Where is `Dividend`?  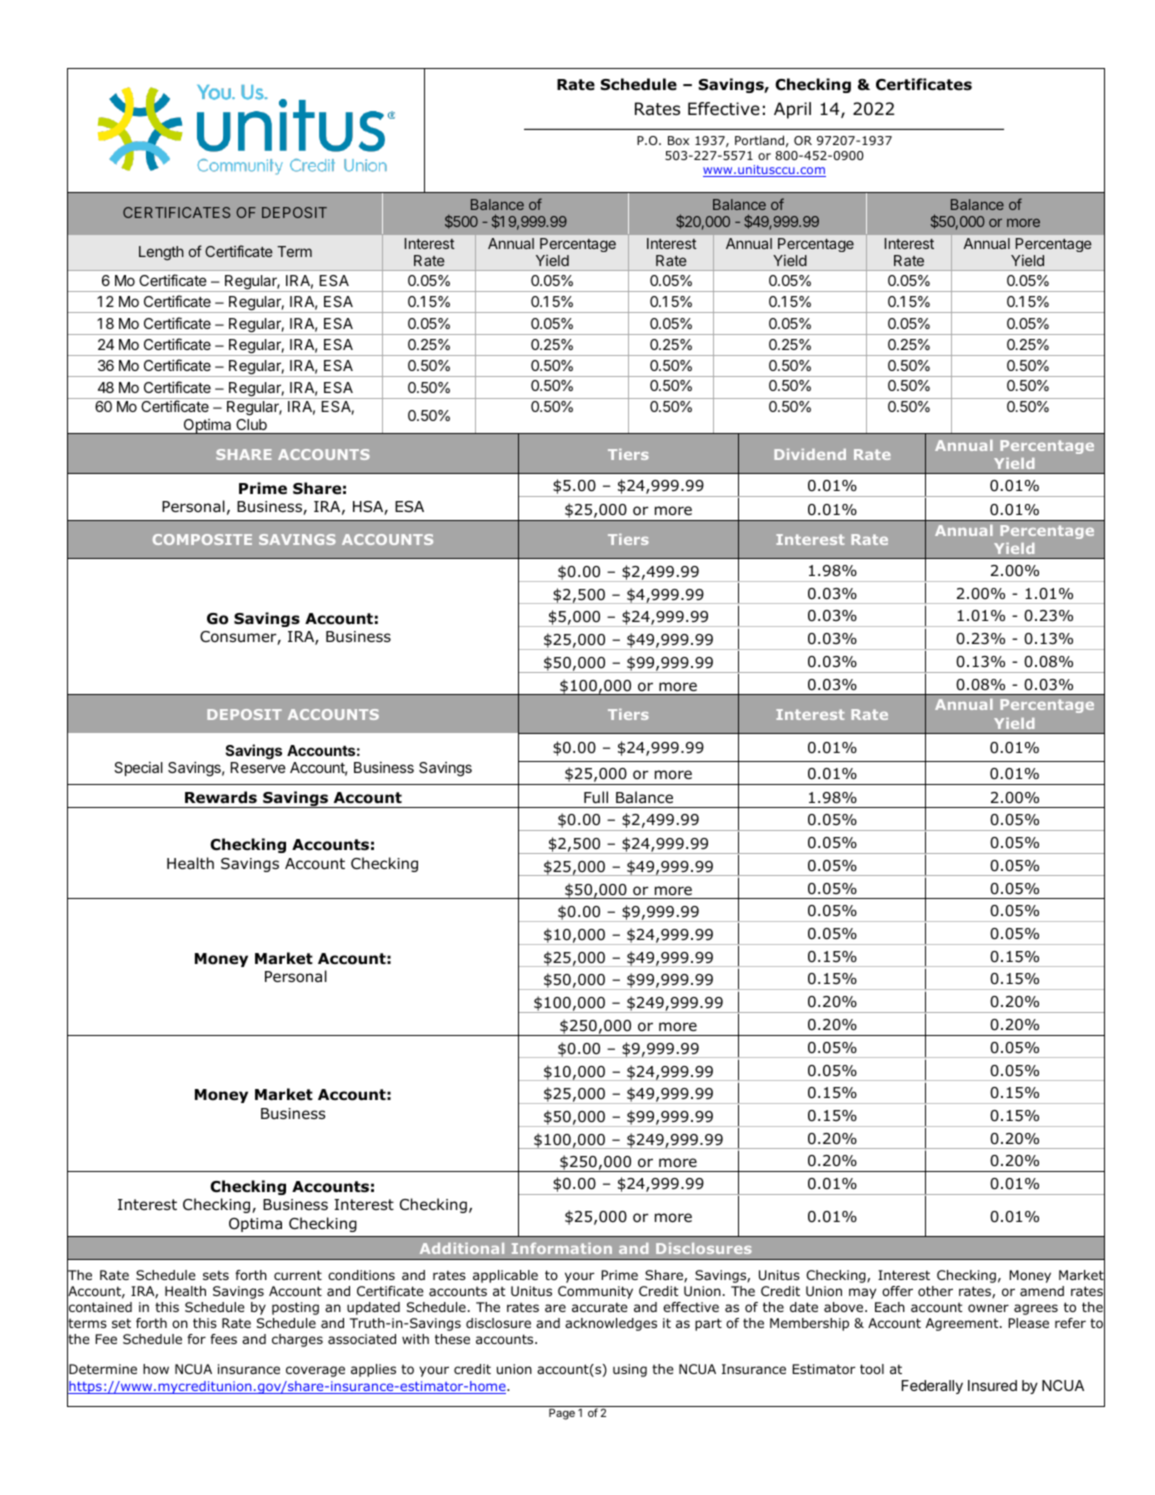 Dividend is located at coordinates (810, 454).
